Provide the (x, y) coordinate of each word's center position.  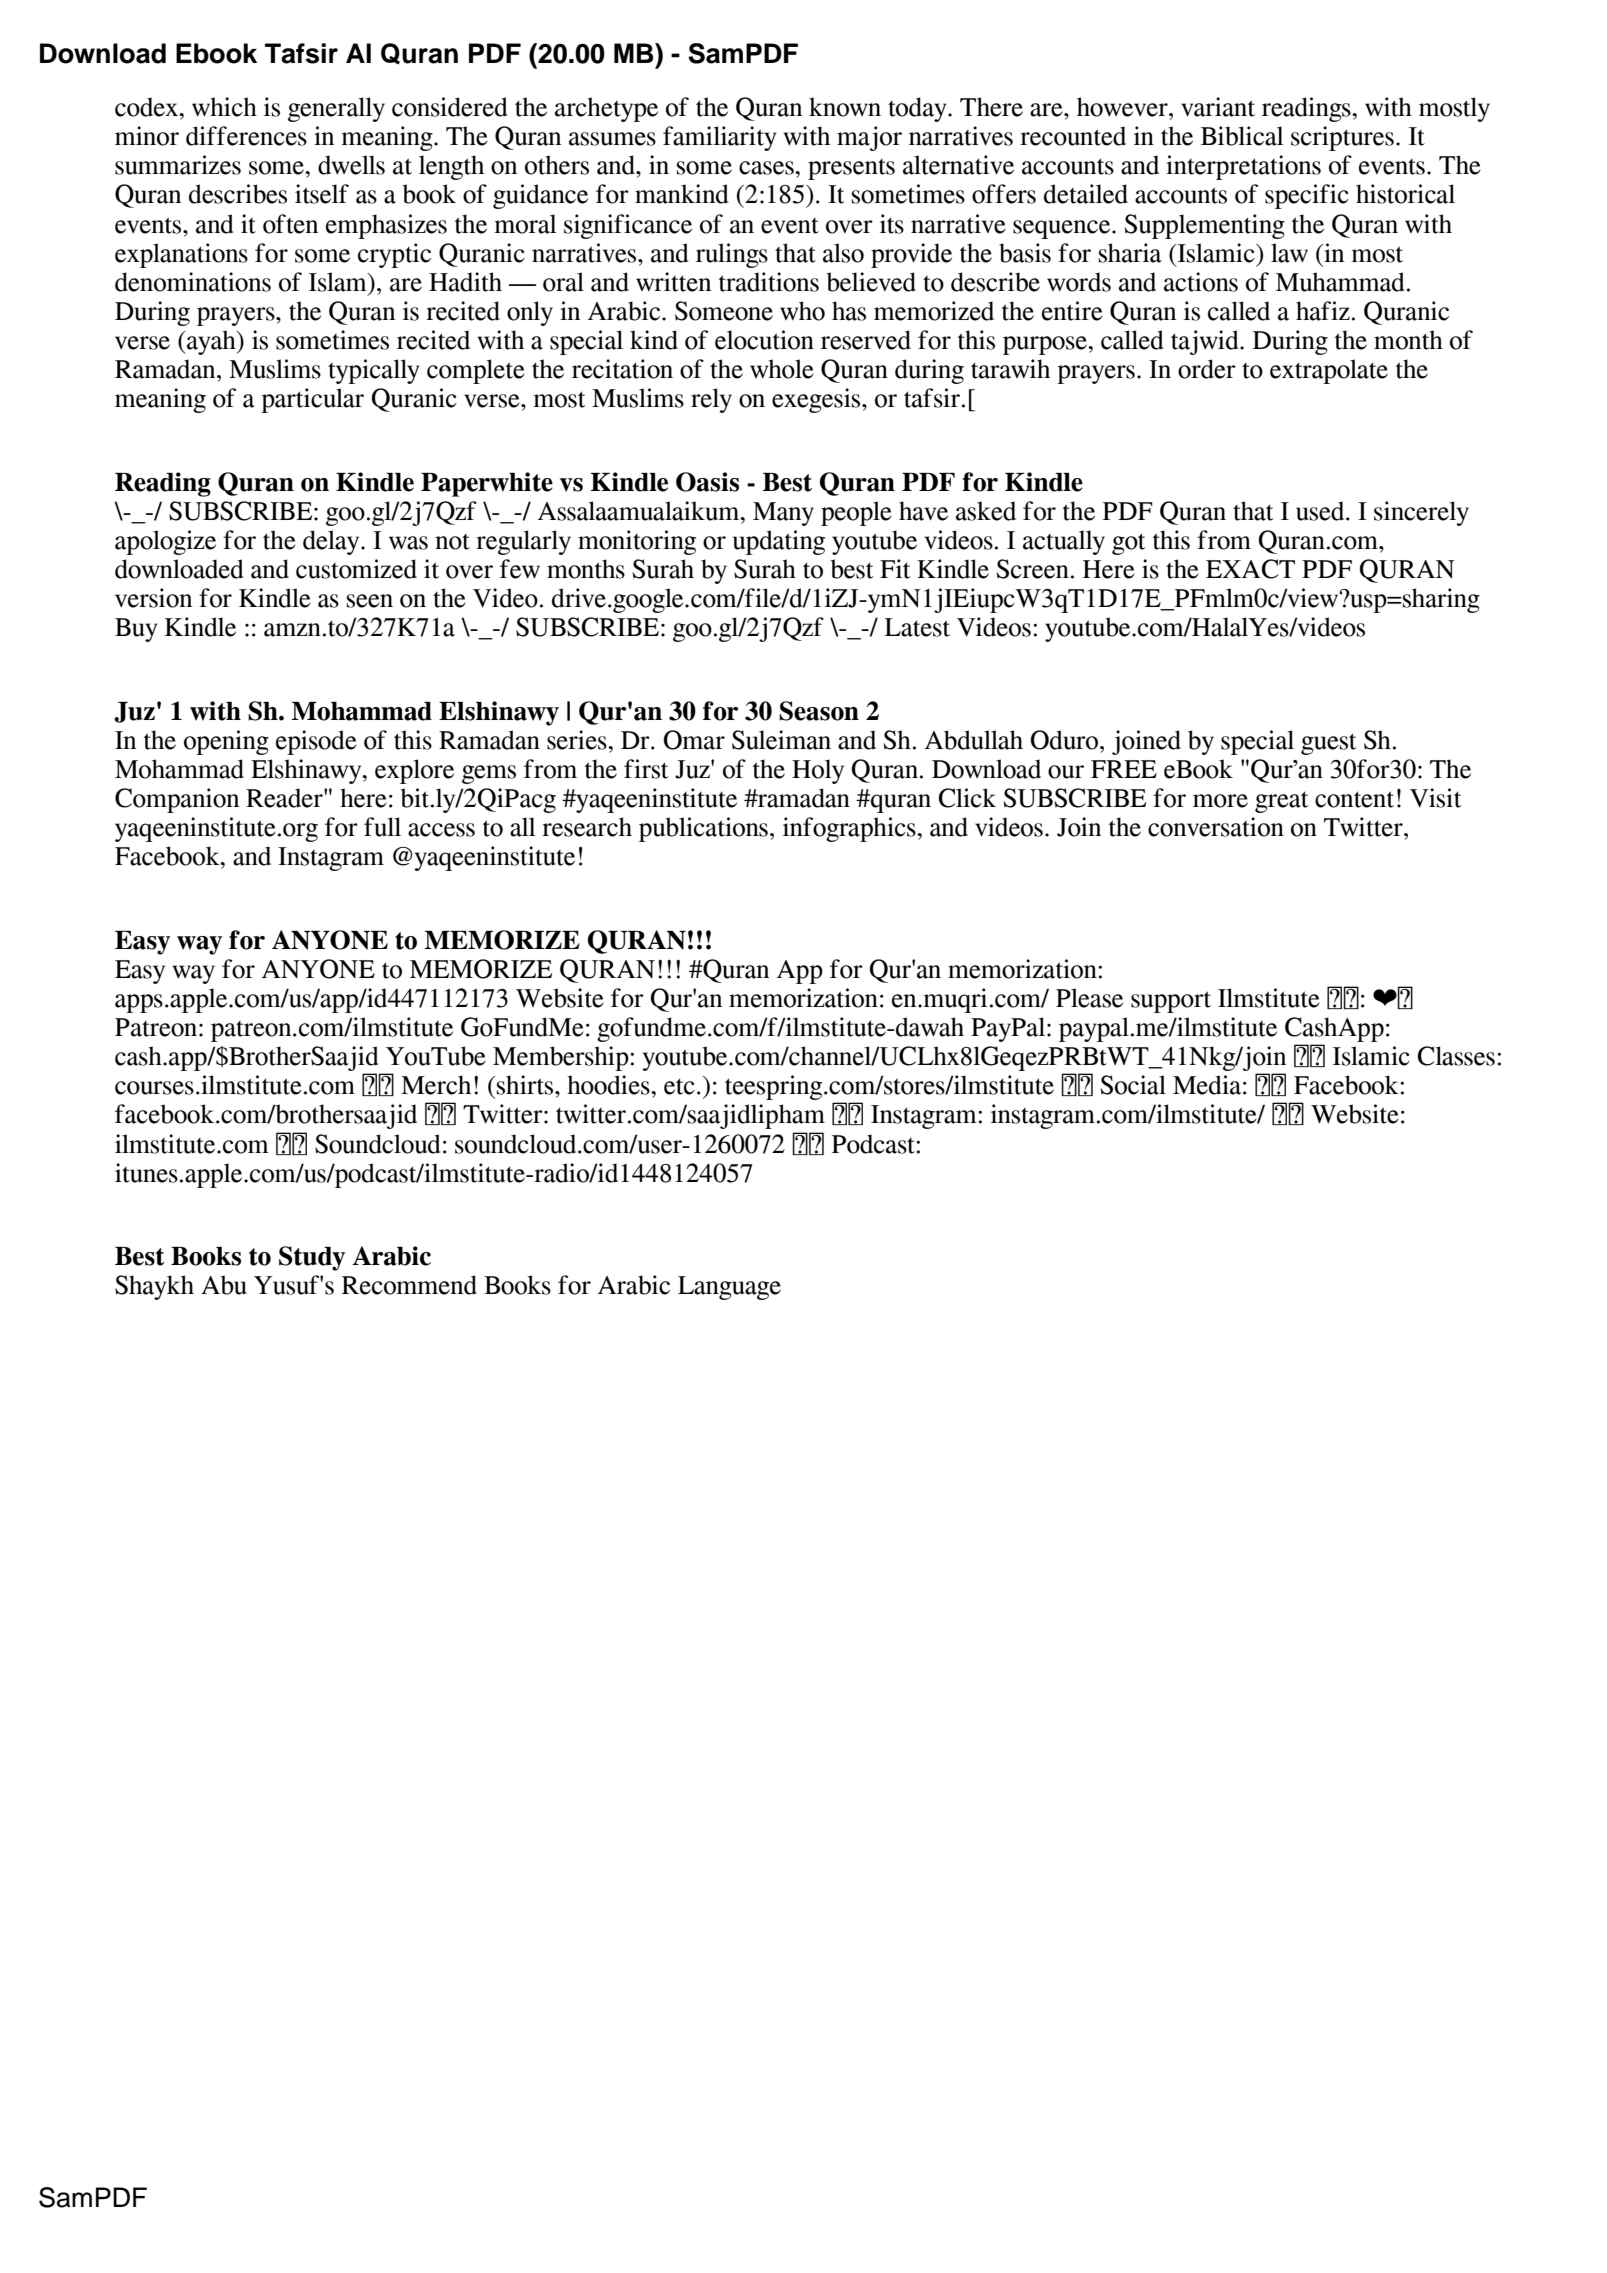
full (382, 827)
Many (783, 514)
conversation (1216, 827)
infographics (850, 829)
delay (332, 542)
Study (312, 1258)
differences (246, 136)
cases (767, 168)
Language (729, 1288)
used (1321, 511)
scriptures (1342, 138)
